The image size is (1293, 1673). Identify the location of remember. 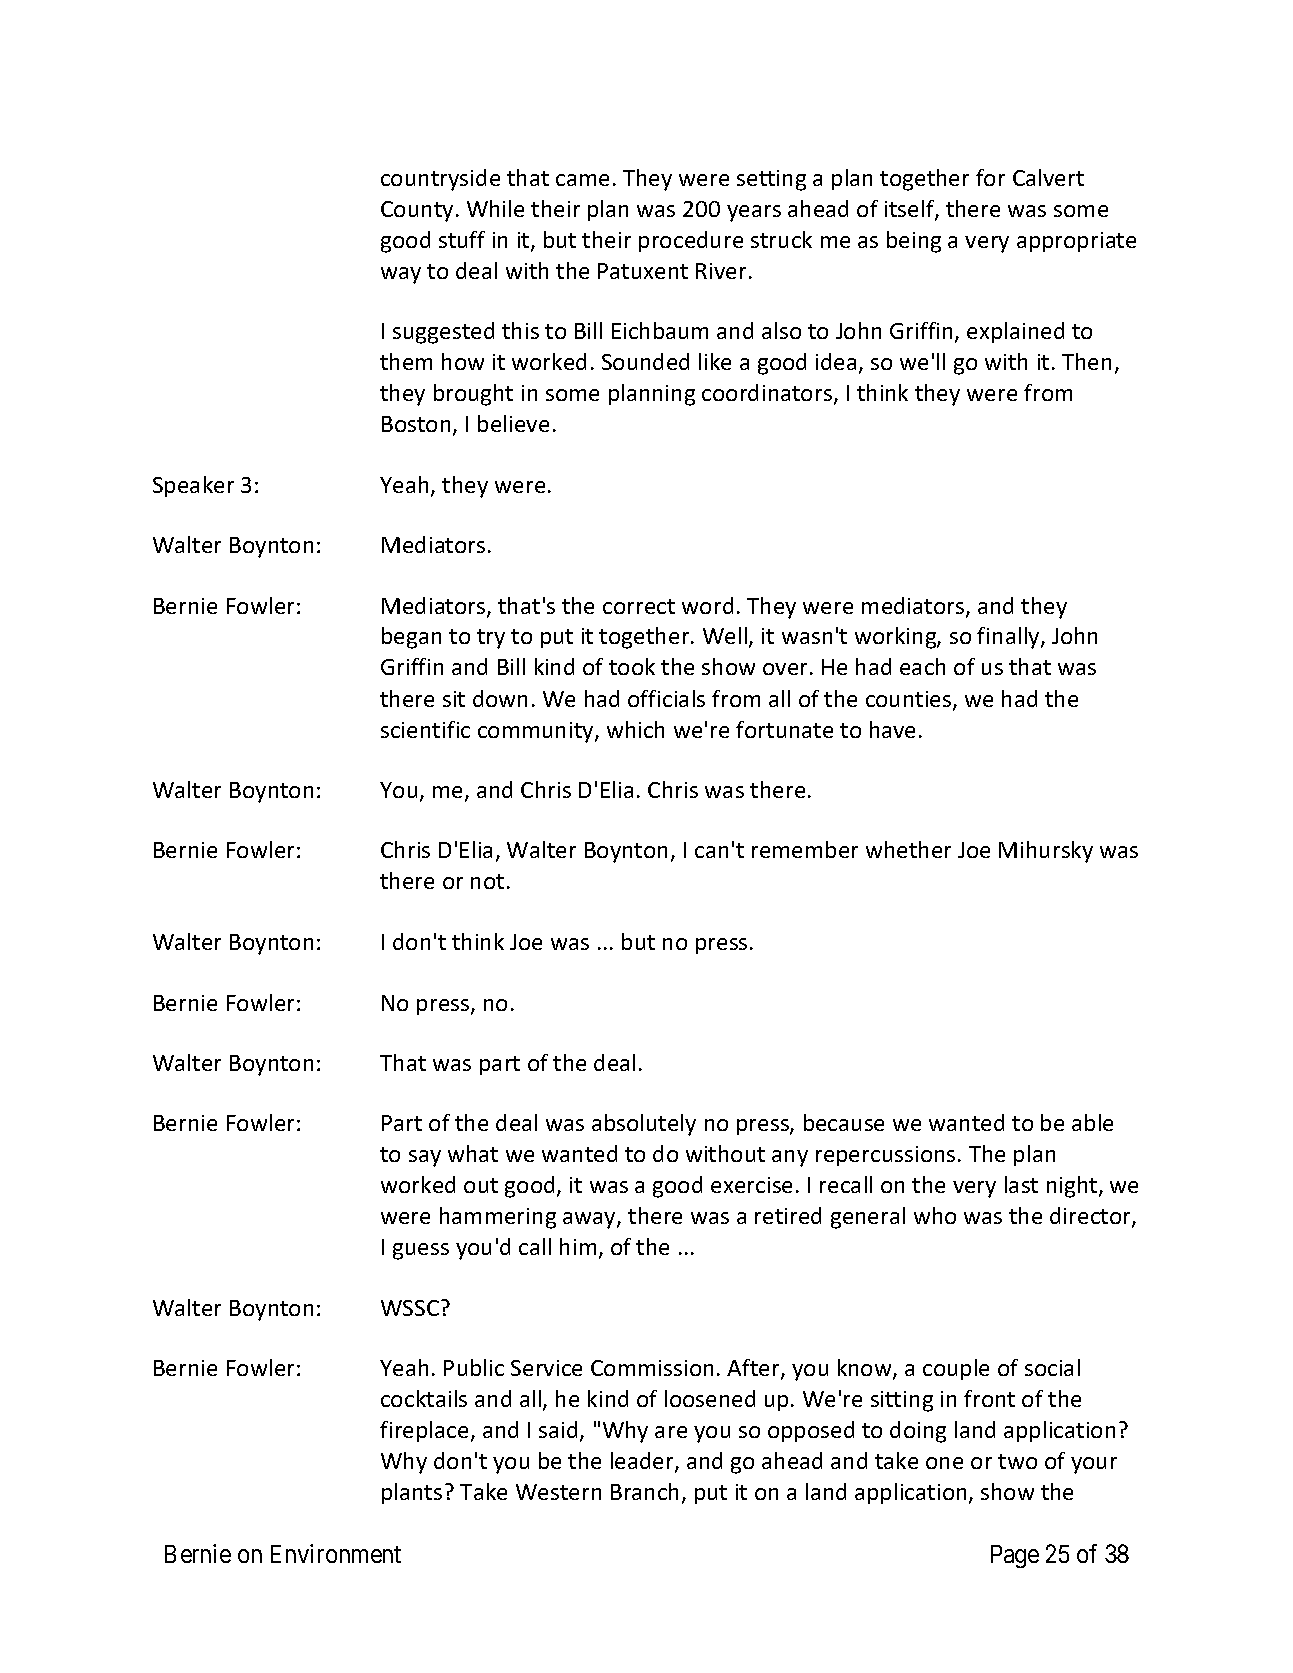
(805, 849).
